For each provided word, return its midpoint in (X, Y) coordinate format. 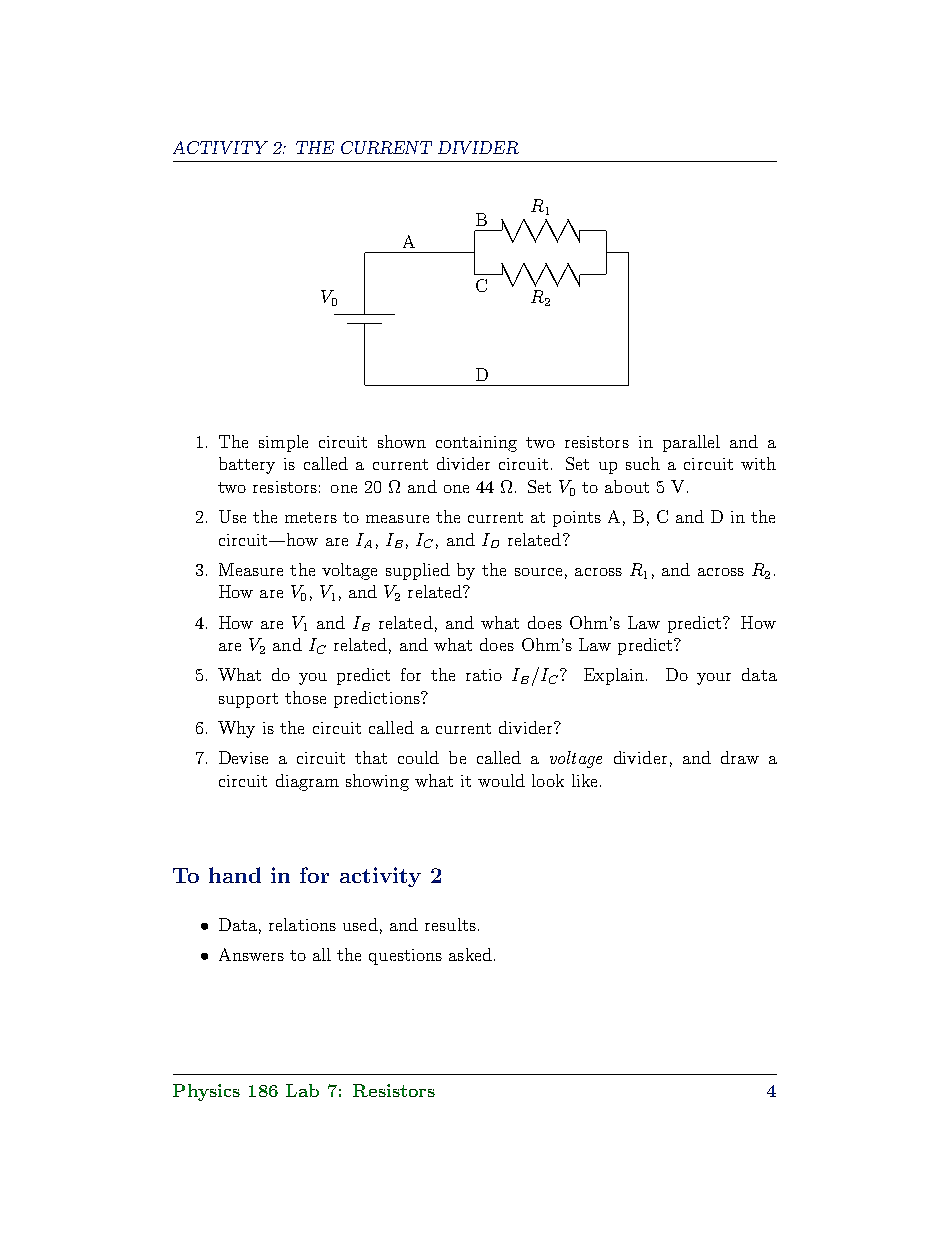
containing (476, 444)
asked (470, 954)
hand (235, 875)
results (450, 924)
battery (247, 465)
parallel (691, 443)
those (305, 697)
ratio (484, 675)
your (714, 679)
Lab (302, 1090)
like (584, 780)
